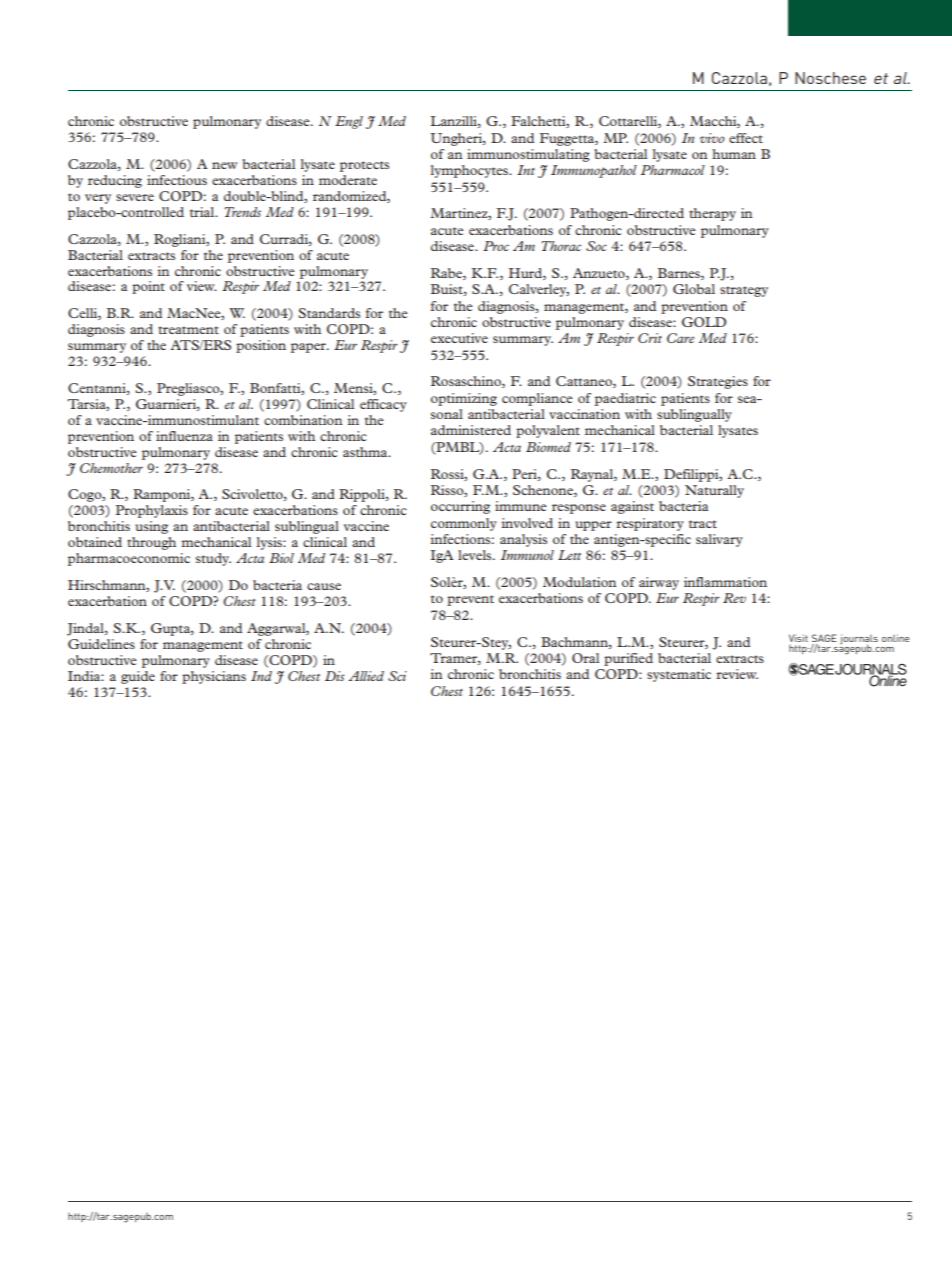 Image resolution: width=952 pixels, height=1270 pixels. Describe the element at coordinates (224, 165) in the screenshot. I see `new` at that location.
